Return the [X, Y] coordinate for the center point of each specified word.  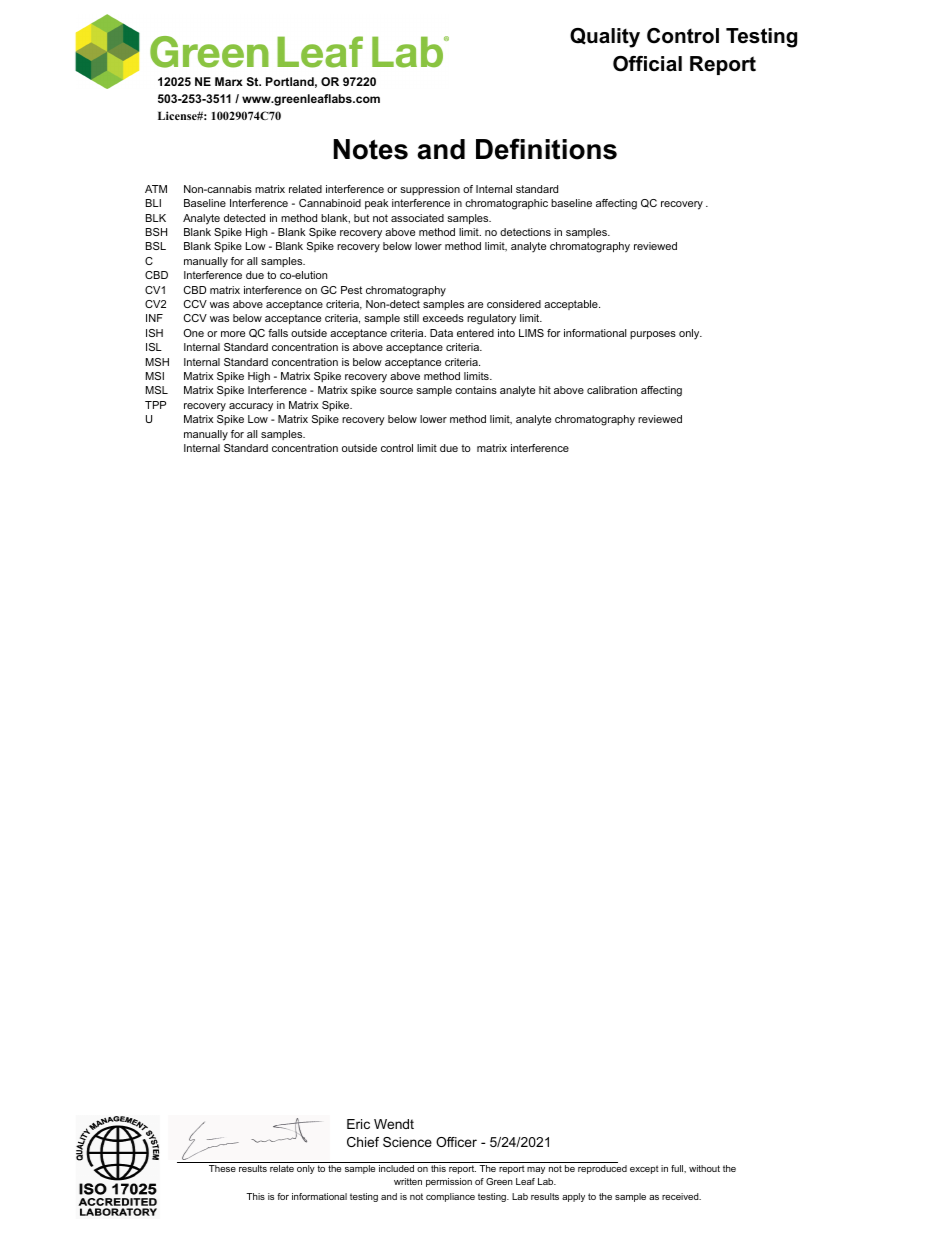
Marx [229, 81]
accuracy [251, 407]
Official [647, 64]
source [396, 391]
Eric [358, 1124]
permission [449, 1182]
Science [407, 1142]
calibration [612, 390]
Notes [371, 149]
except [644, 1169]
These [222, 1168]
